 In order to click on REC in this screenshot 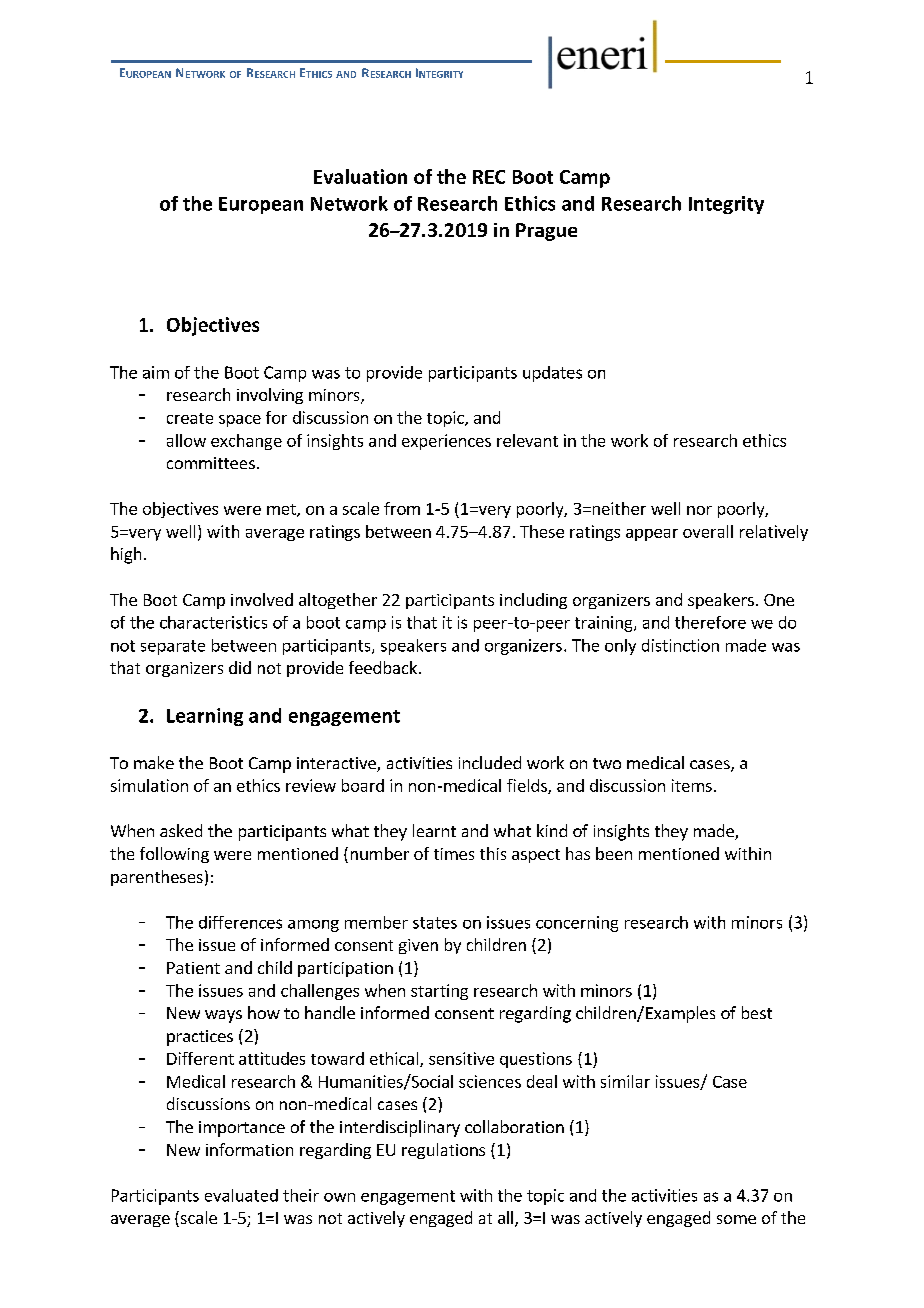, I will do `click(489, 177)`.
